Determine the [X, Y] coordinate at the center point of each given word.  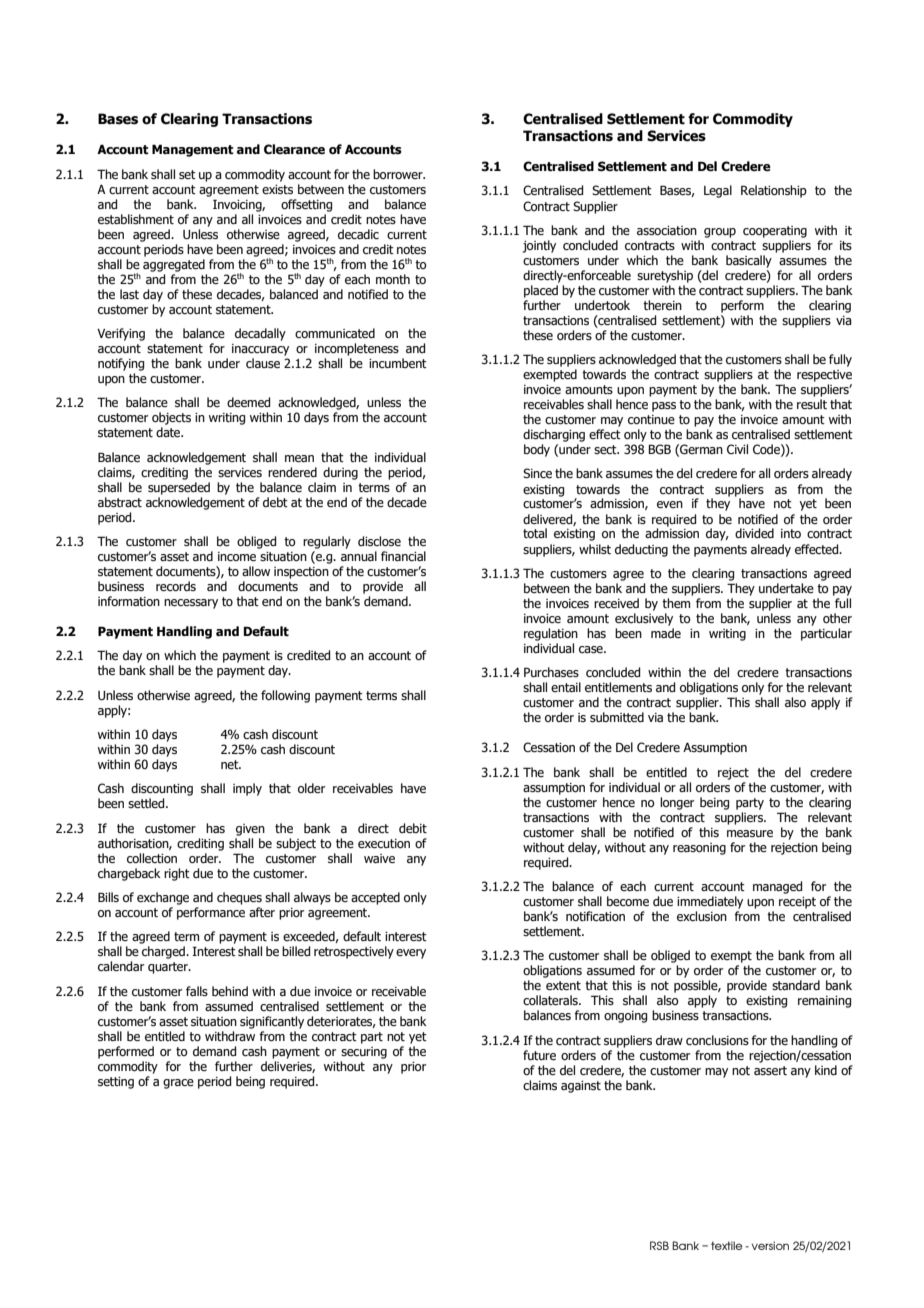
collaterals [551, 1000]
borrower [399, 174]
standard [796, 985]
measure [750, 833]
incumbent [398, 363]
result [812, 404]
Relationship [774, 191]
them [676, 603]
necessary [191, 604]
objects [171, 418]
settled [147, 803]
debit [413, 828]
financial [403, 556]
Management [193, 150]
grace [178, 1084]
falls [197, 991]
